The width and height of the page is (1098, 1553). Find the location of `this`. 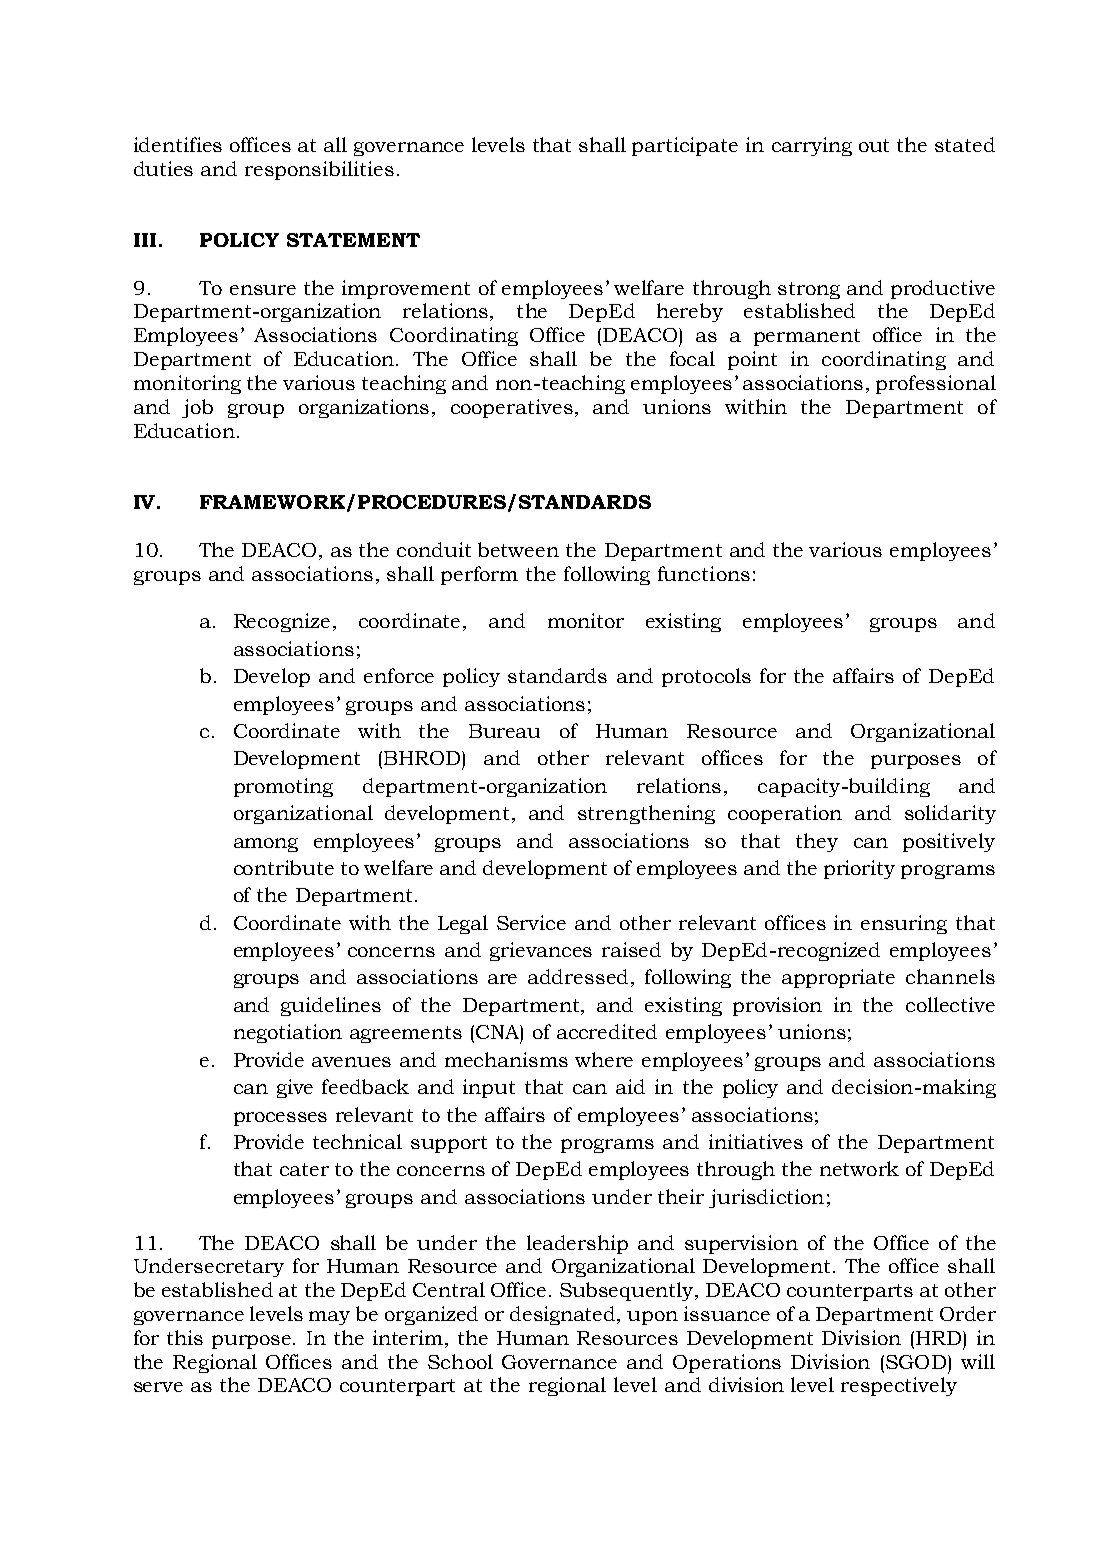

this is located at coordinates (185, 1337).
